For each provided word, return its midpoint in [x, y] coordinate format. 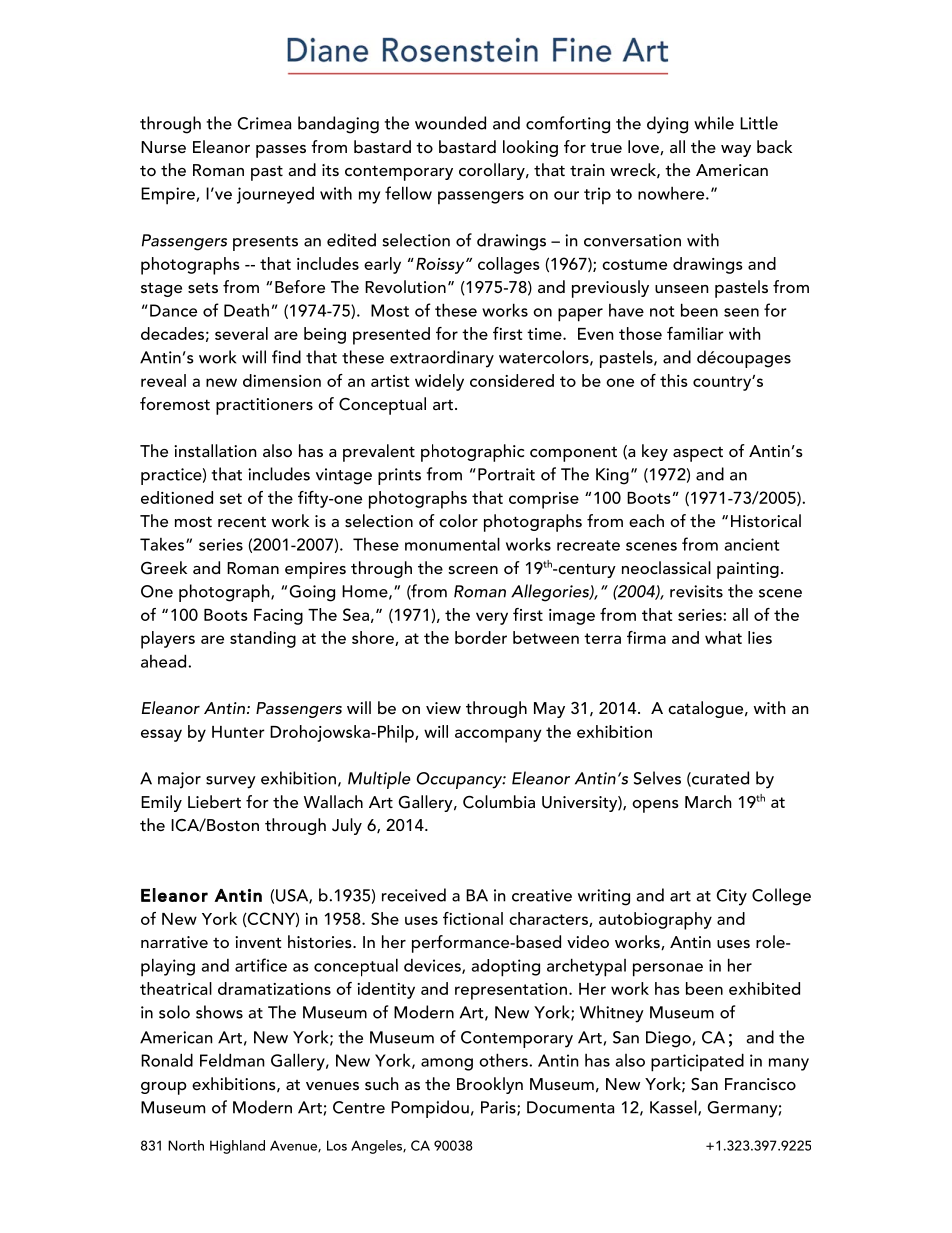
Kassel [674, 1108]
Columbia [499, 802]
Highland [237, 1147]
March [708, 801]
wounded [450, 123]
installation [215, 450]
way [736, 151]
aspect [698, 454]
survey [231, 782]
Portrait [506, 474]
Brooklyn [490, 1085]
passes [281, 151]
